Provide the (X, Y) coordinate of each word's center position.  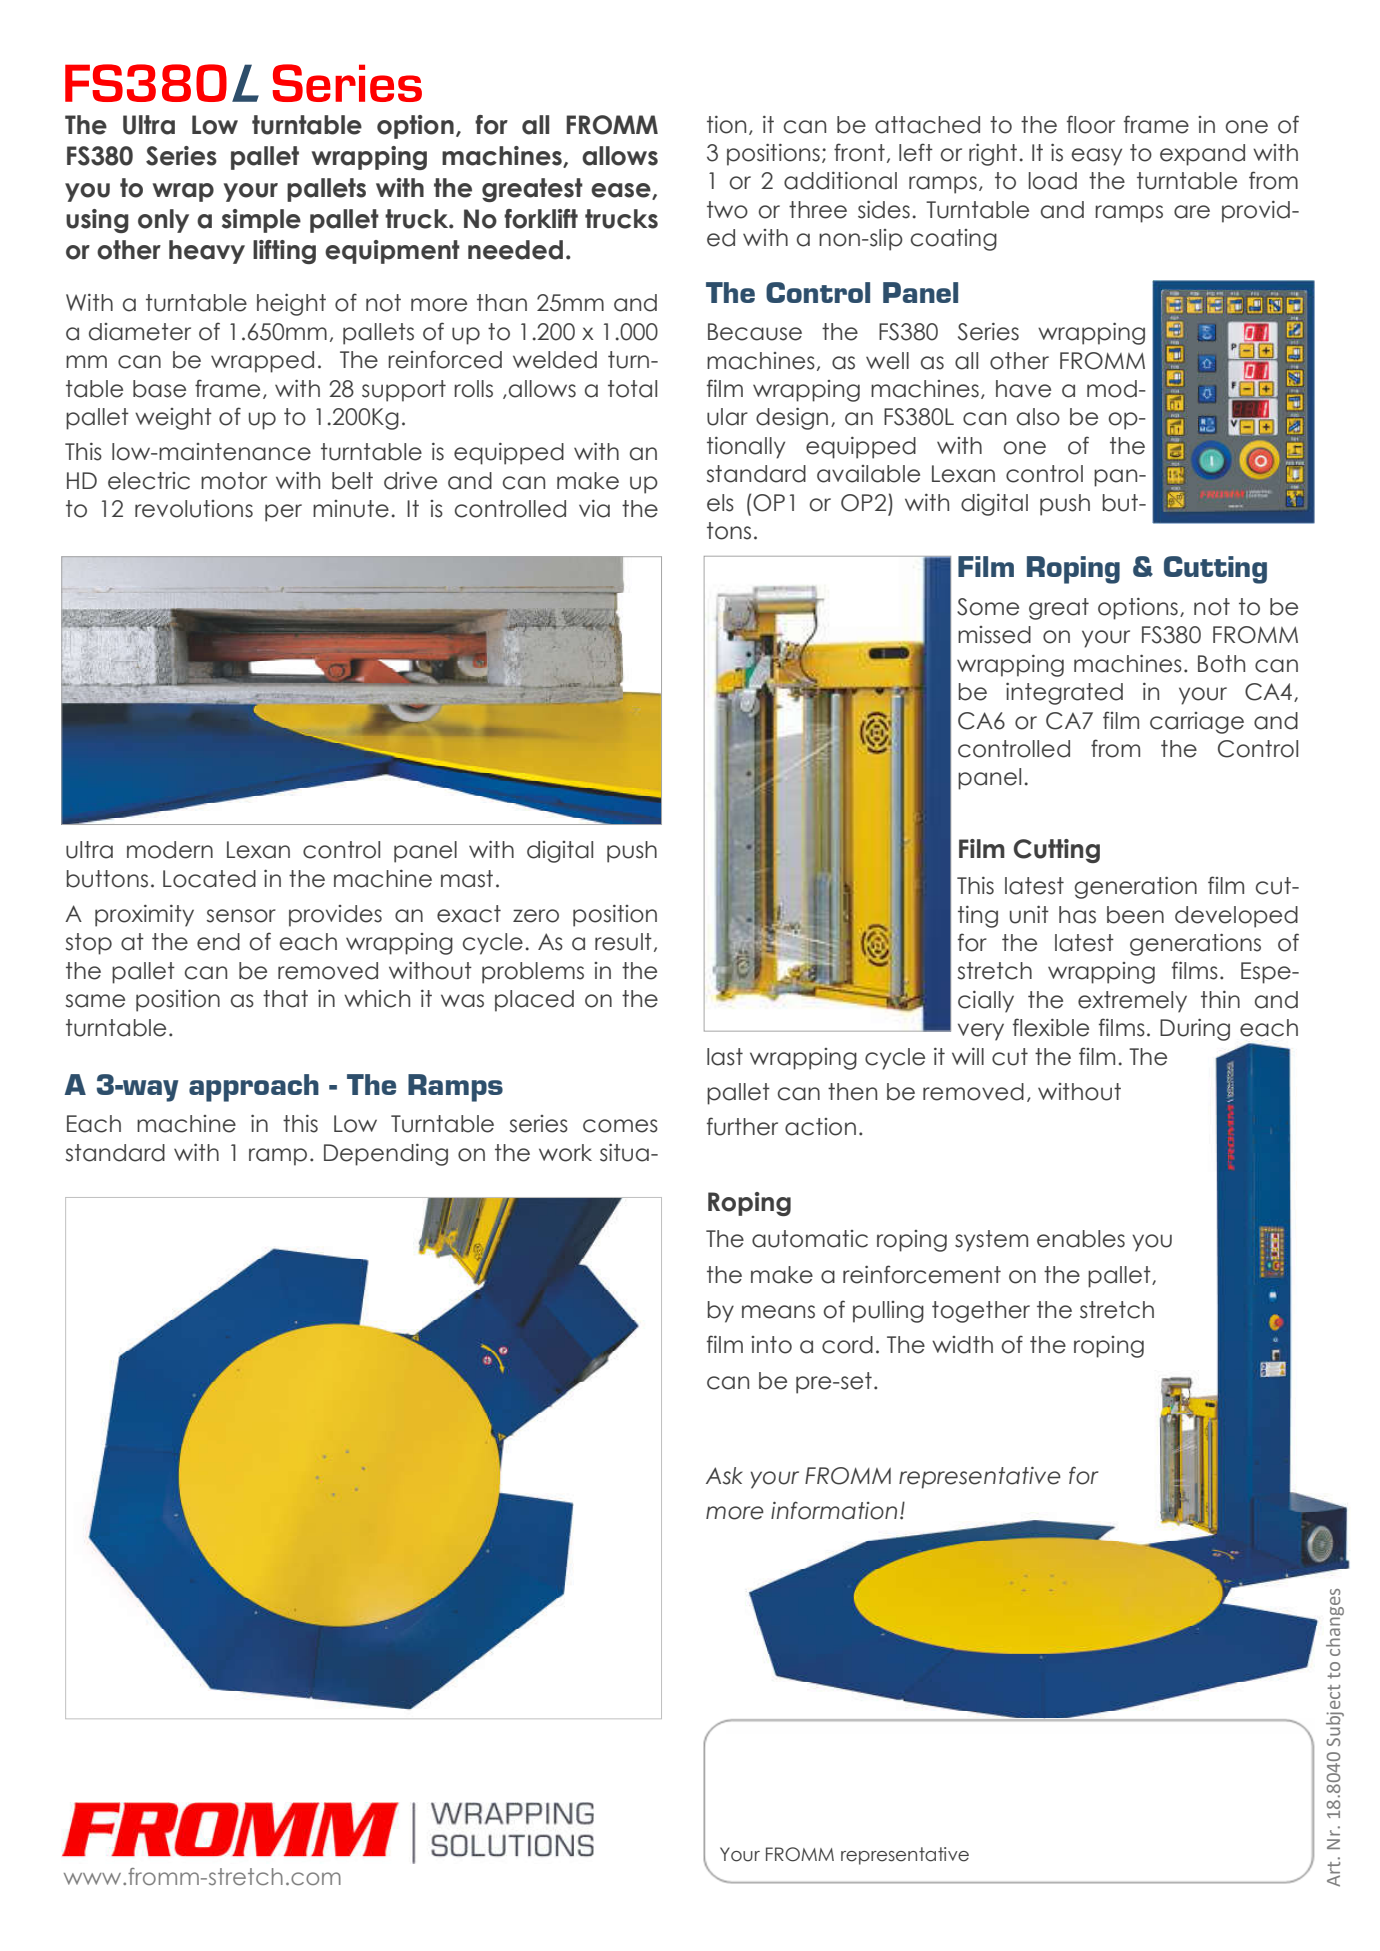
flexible (1051, 1027)
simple (261, 221)
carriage (1197, 723)
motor (234, 481)
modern (170, 850)
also (1038, 417)
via (594, 509)
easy (1097, 157)
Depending (386, 1155)
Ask (724, 1476)
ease (622, 191)
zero (536, 916)
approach (254, 1088)
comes (620, 1126)
